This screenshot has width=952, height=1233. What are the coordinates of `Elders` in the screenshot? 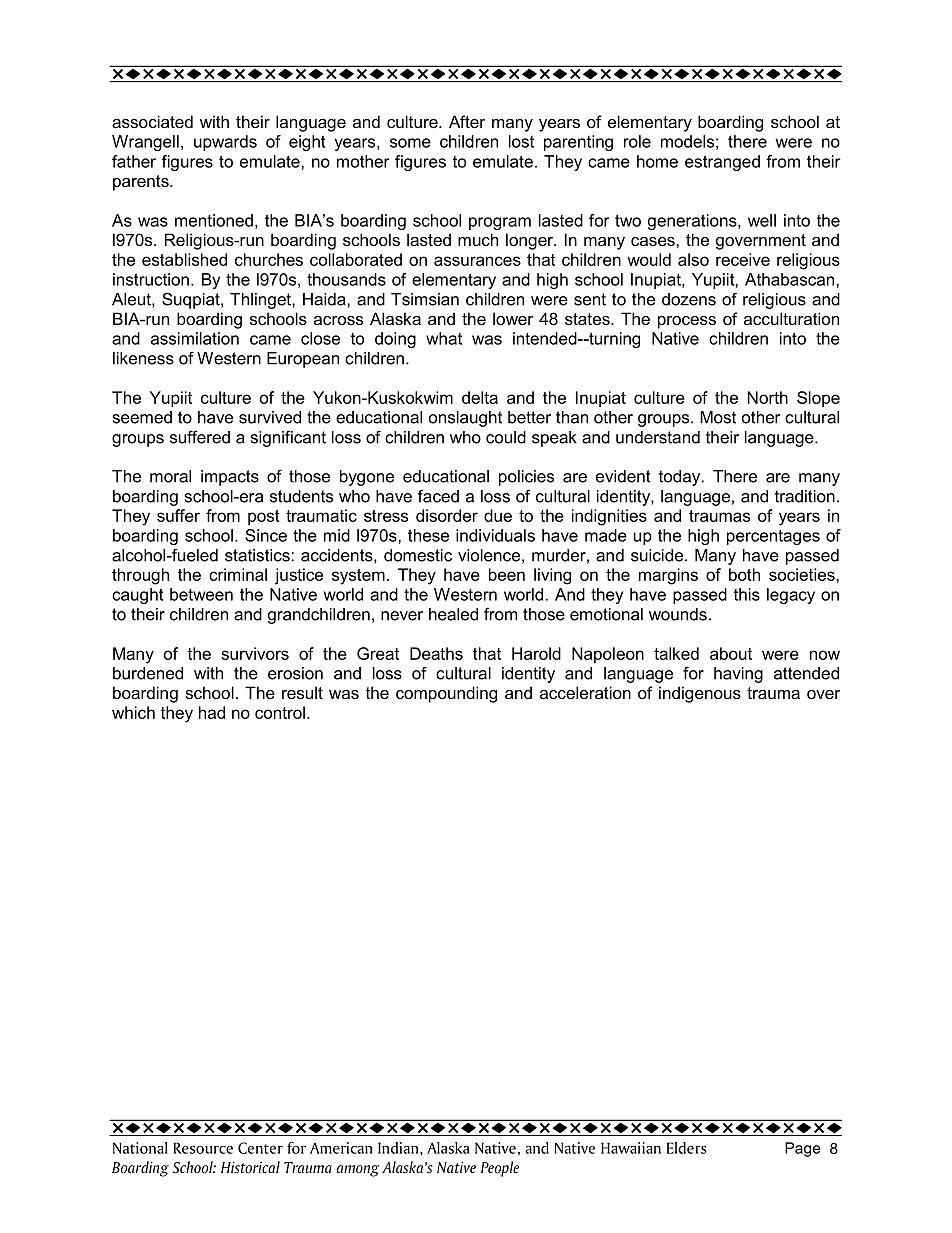 It's located at (687, 1148).
